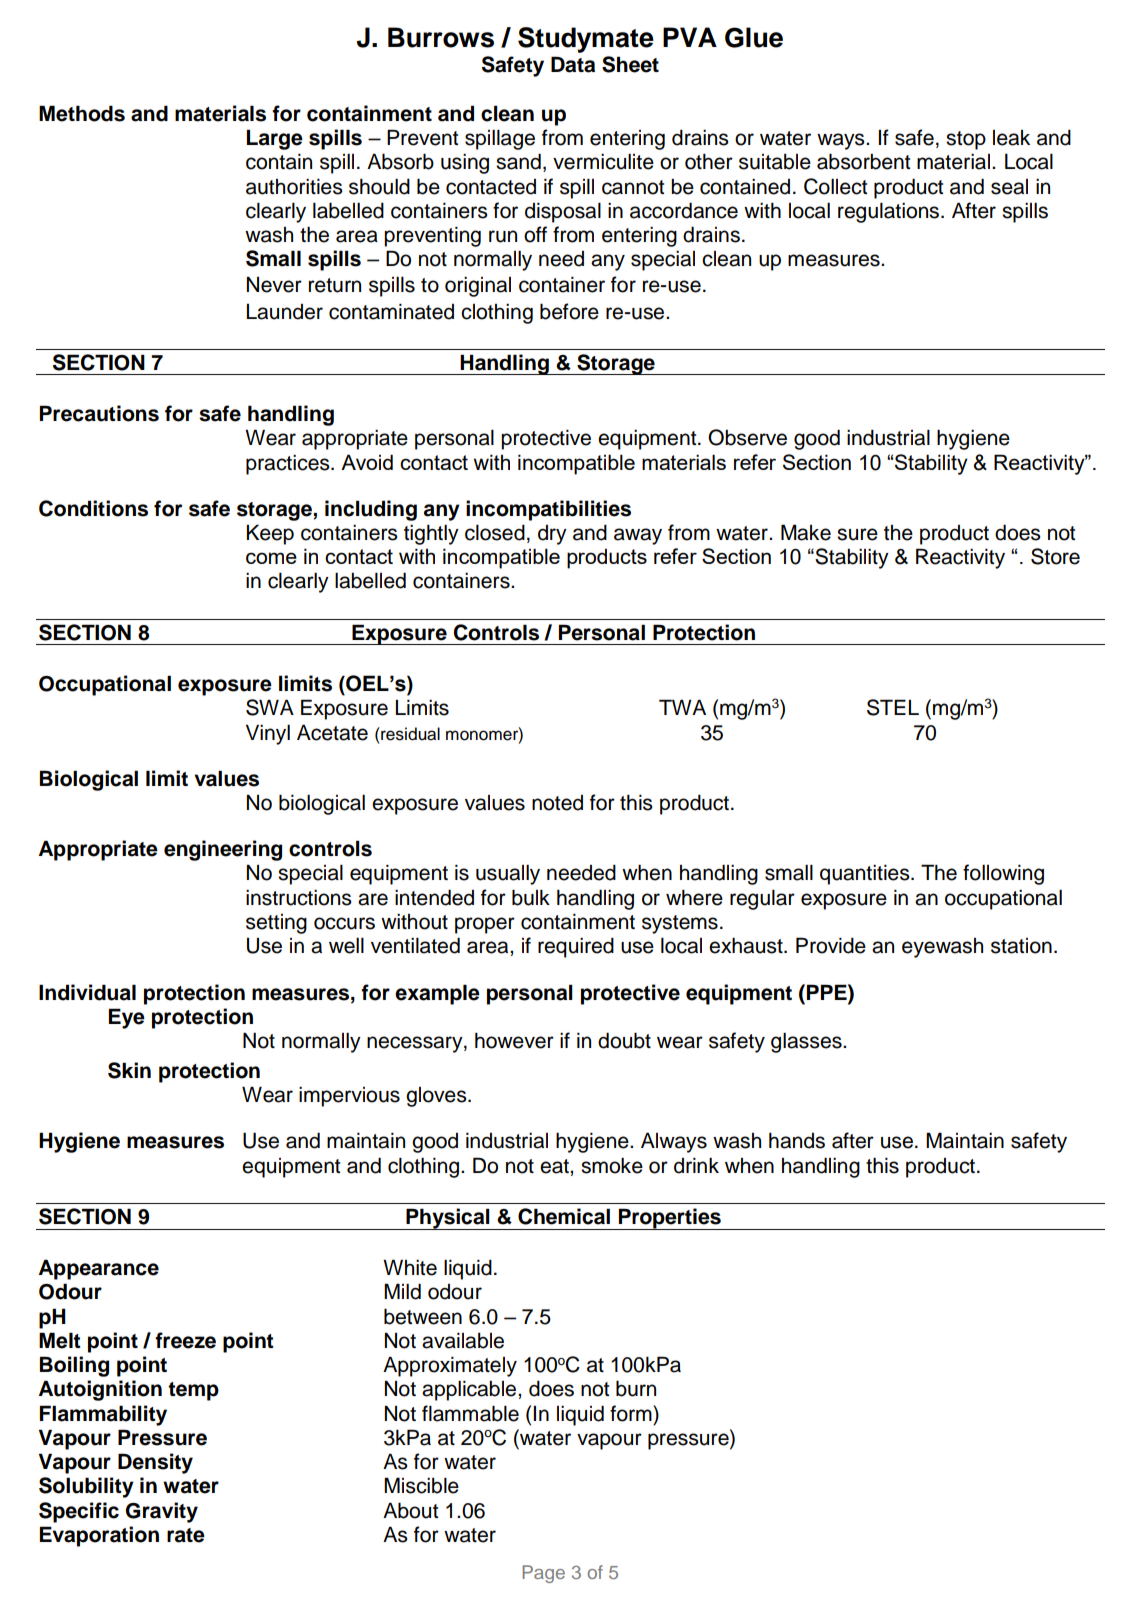 Image resolution: width=1140 pixels, height=1612 pixels. What do you see at coordinates (543, 1574) in the page?
I see `Page` at bounding box center [543, 1574].
